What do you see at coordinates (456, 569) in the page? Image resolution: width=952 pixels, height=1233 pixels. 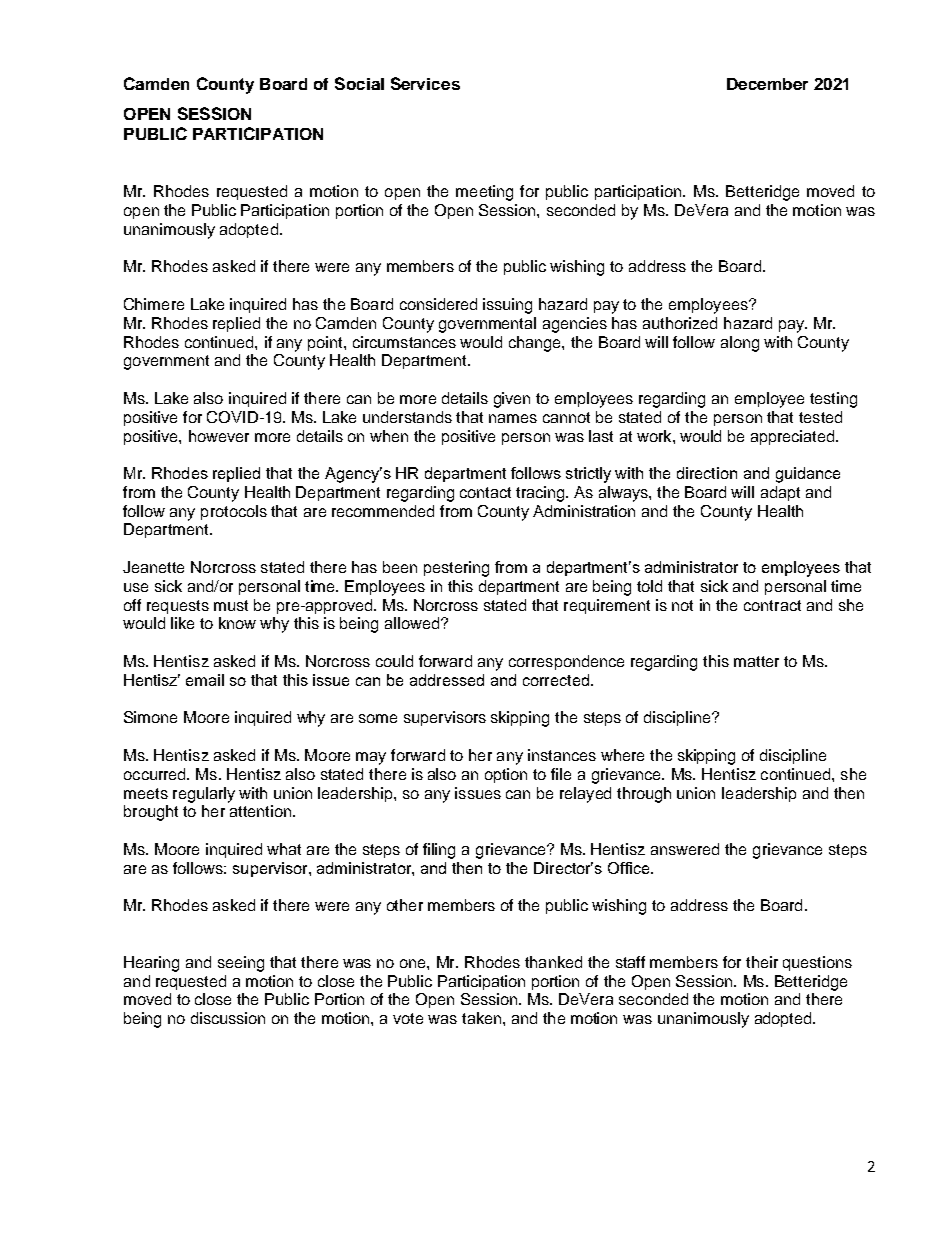 I see `pestering` at bounding box center [456, 569].
